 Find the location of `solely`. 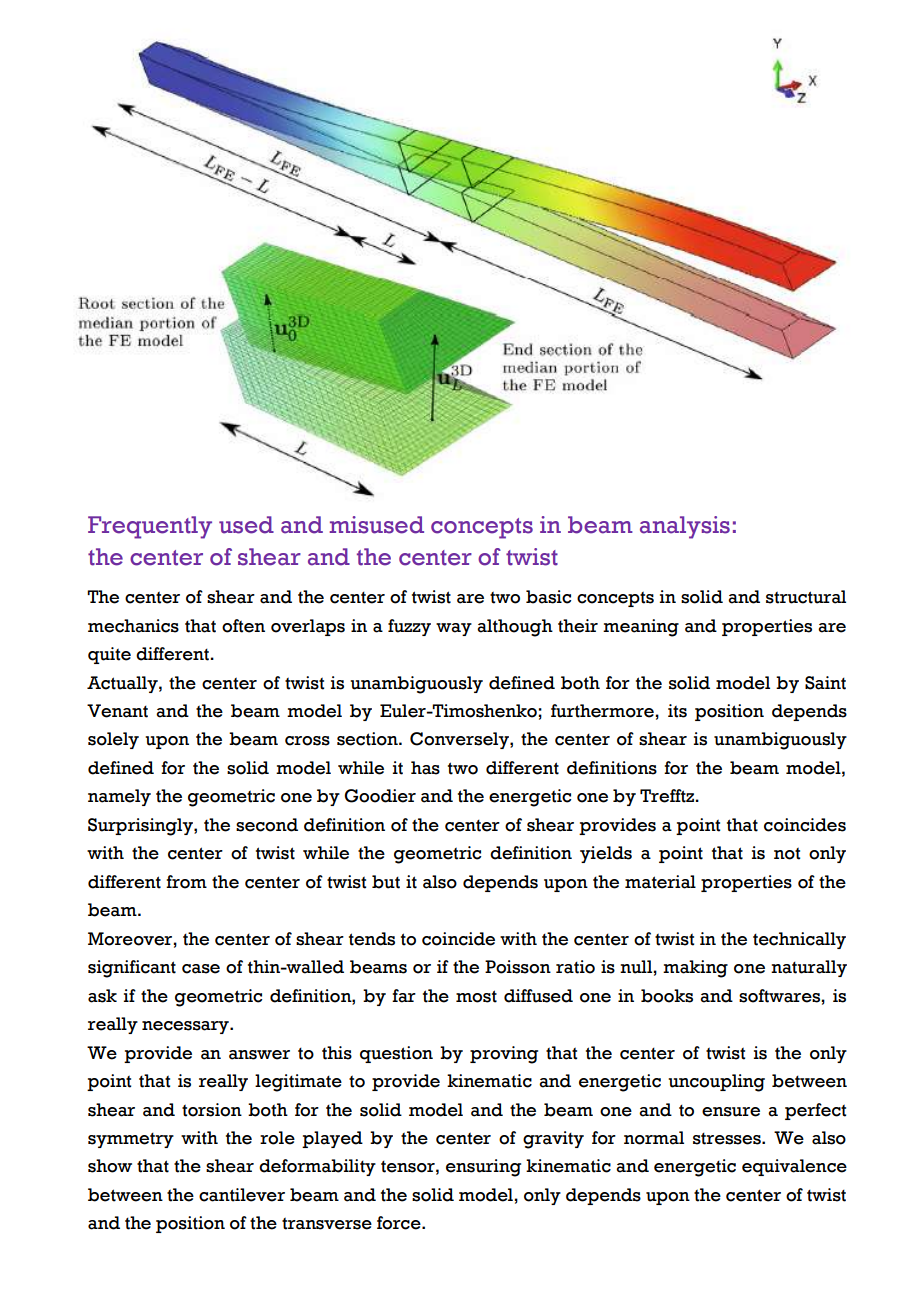

solely is located at coordinates (113, 740).
